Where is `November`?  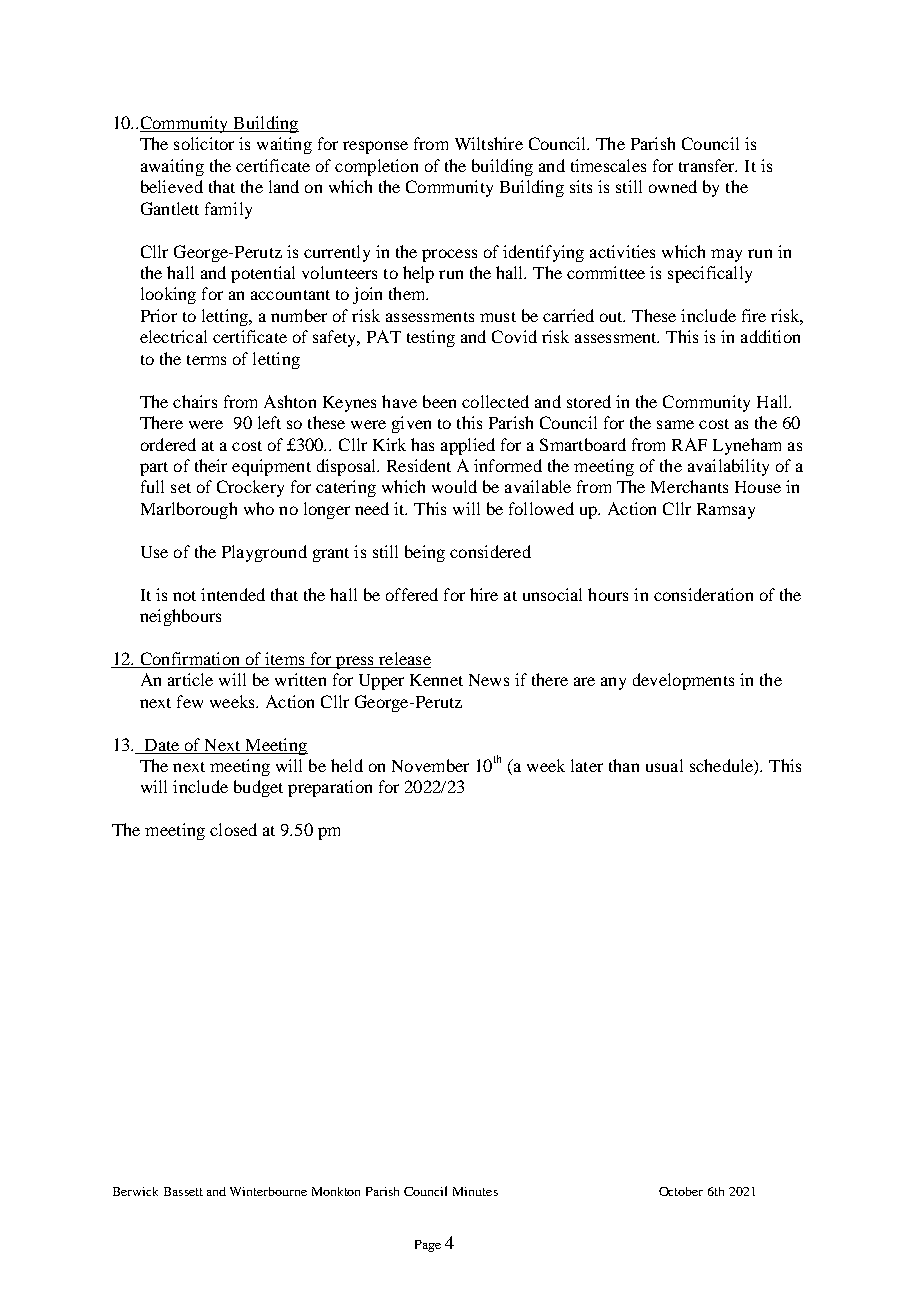 November is located at coordinates (430, 765).
